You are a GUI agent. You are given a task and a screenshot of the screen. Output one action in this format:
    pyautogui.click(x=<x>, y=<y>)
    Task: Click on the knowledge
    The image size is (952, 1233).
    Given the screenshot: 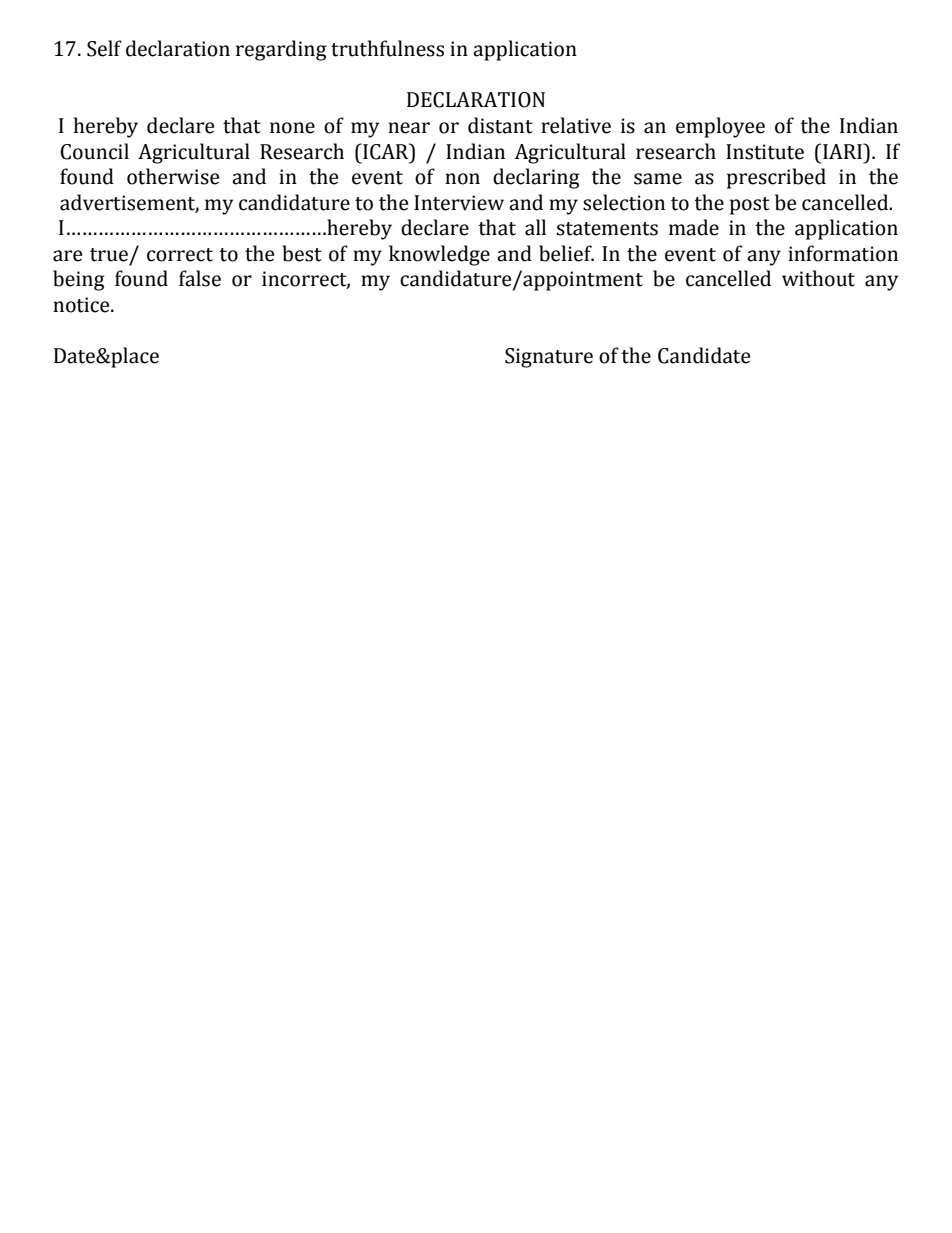 What is the action you would take?
    pyautogui.click(x=439, y=255)
